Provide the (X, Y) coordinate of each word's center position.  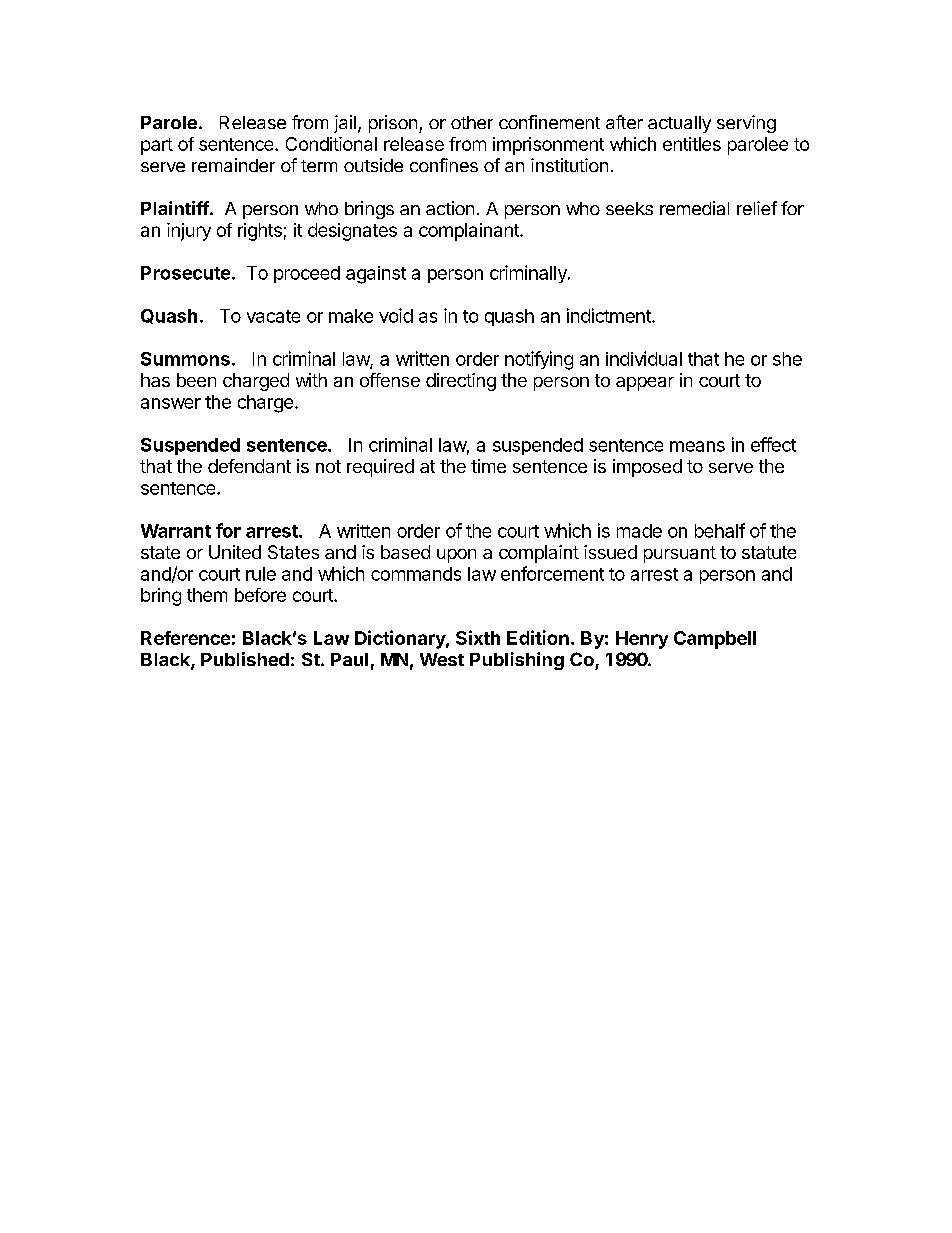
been (196, 380)
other (472, 122)
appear (645, 384)
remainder (233, 165)
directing (461, 382)
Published (245, 659)
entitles (692, 144)
